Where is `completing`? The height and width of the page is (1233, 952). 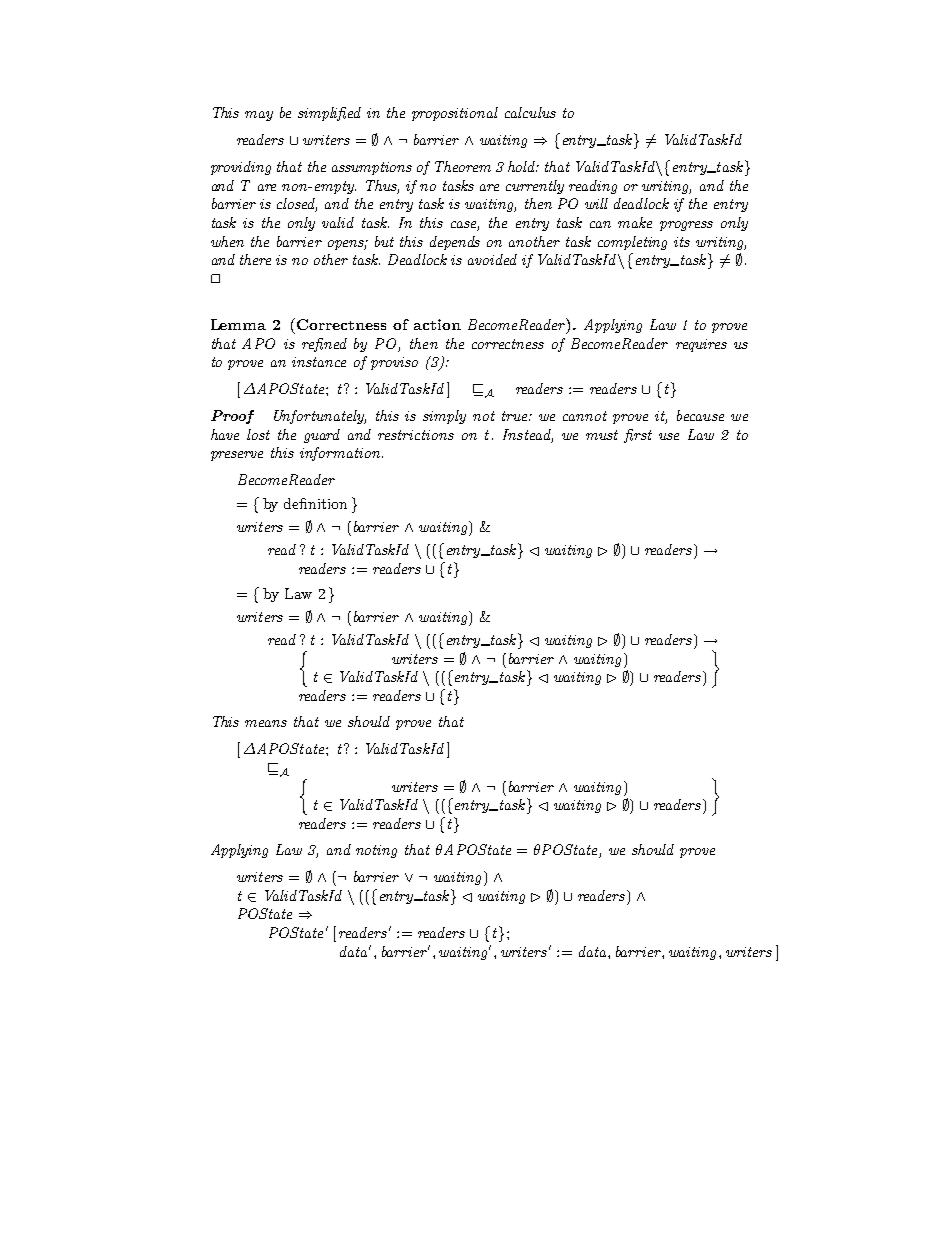 completing is located at coordinates (632, 243).
